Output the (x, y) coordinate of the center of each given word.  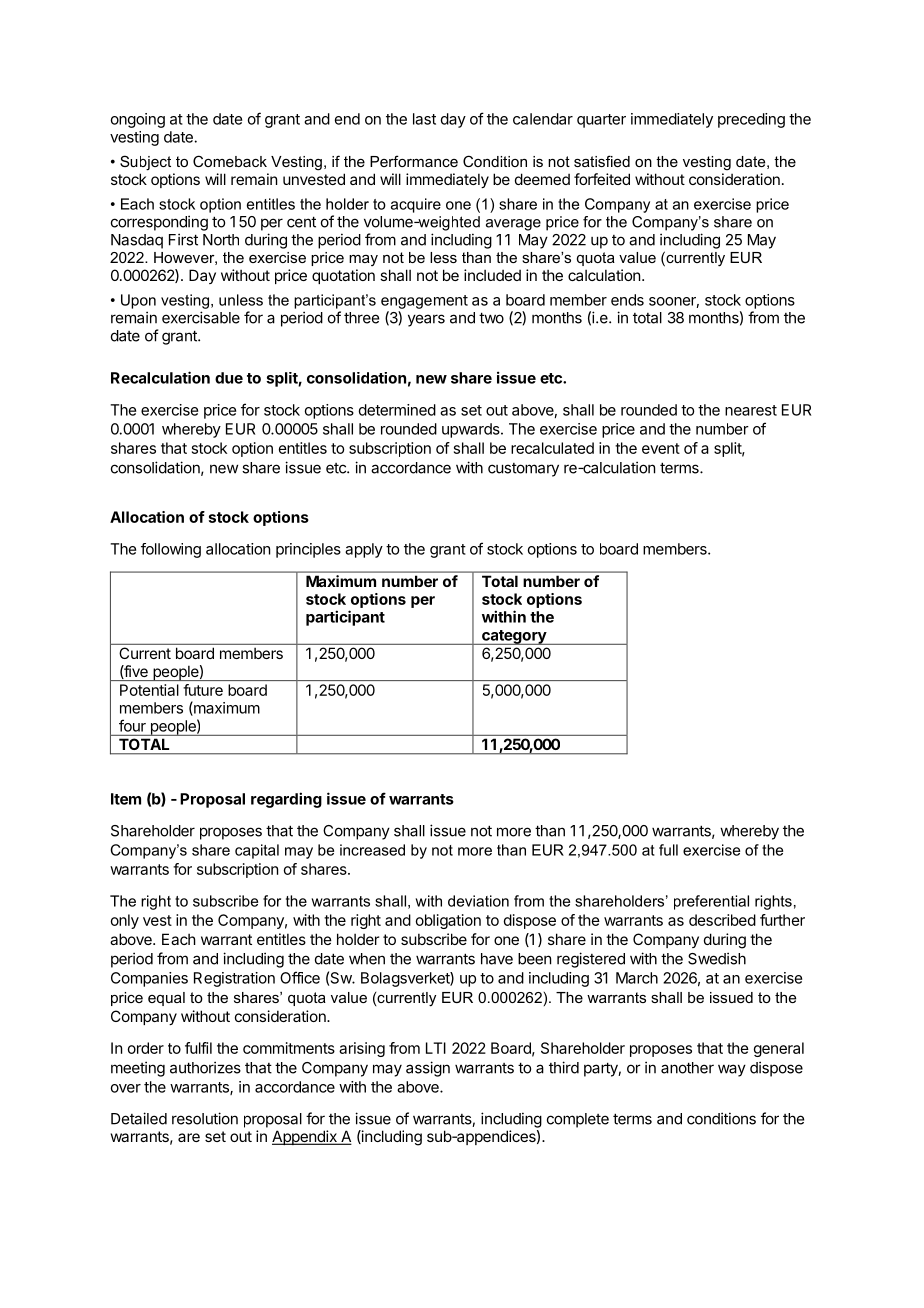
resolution (205, 1118)
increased (372, 850)
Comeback (230, 161)
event (661, 448)
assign (428, 1069)
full (668, 850)
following (171, 550)
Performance (414, 161)
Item (126, 799)
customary (523, 470)
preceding (751, 120)
